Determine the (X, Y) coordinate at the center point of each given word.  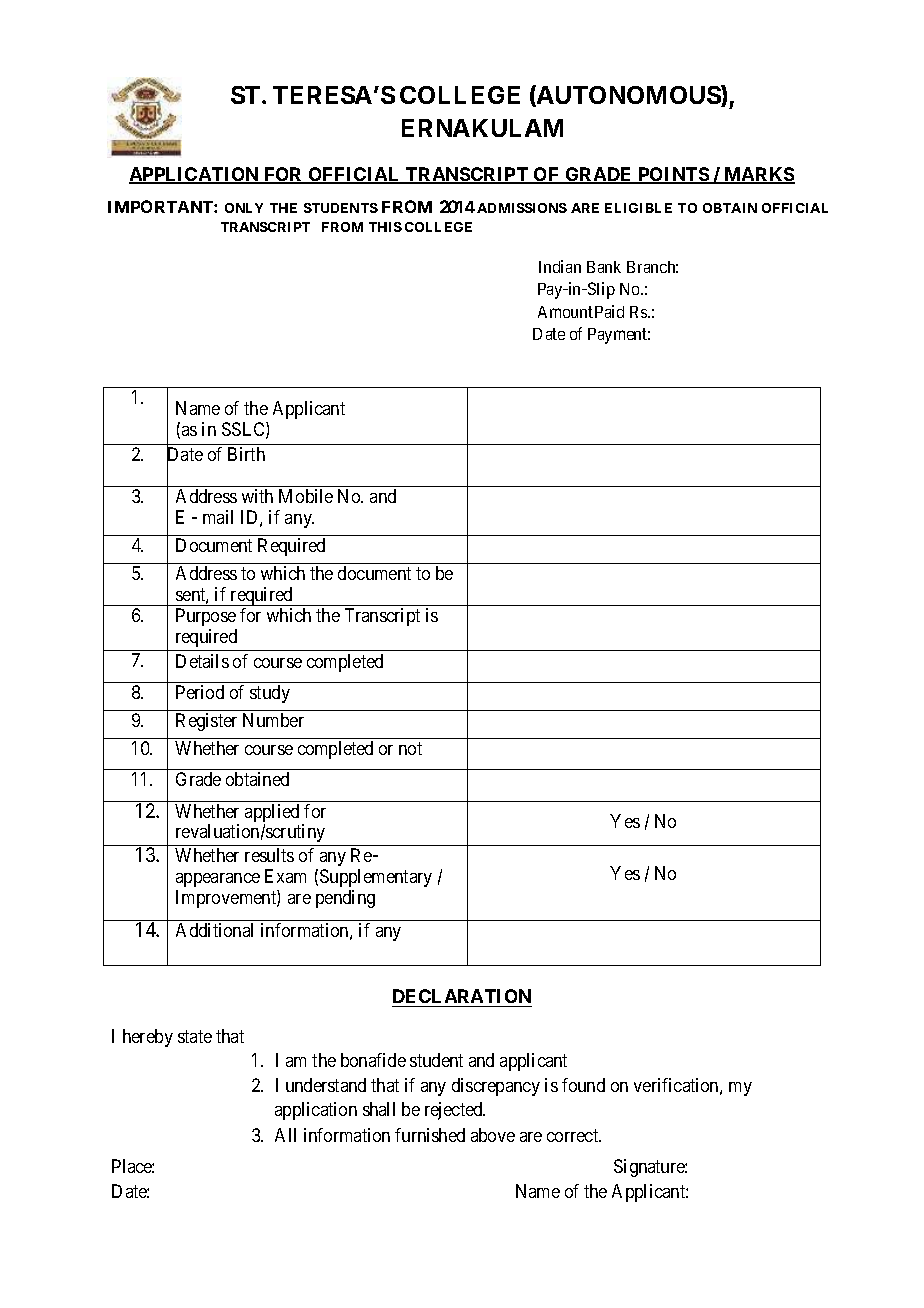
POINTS (673, 175)
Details (202, 661)
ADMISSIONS (522, 208)
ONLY (244, 208)
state (195, 1036)
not (410, 749)
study (270, 694)
